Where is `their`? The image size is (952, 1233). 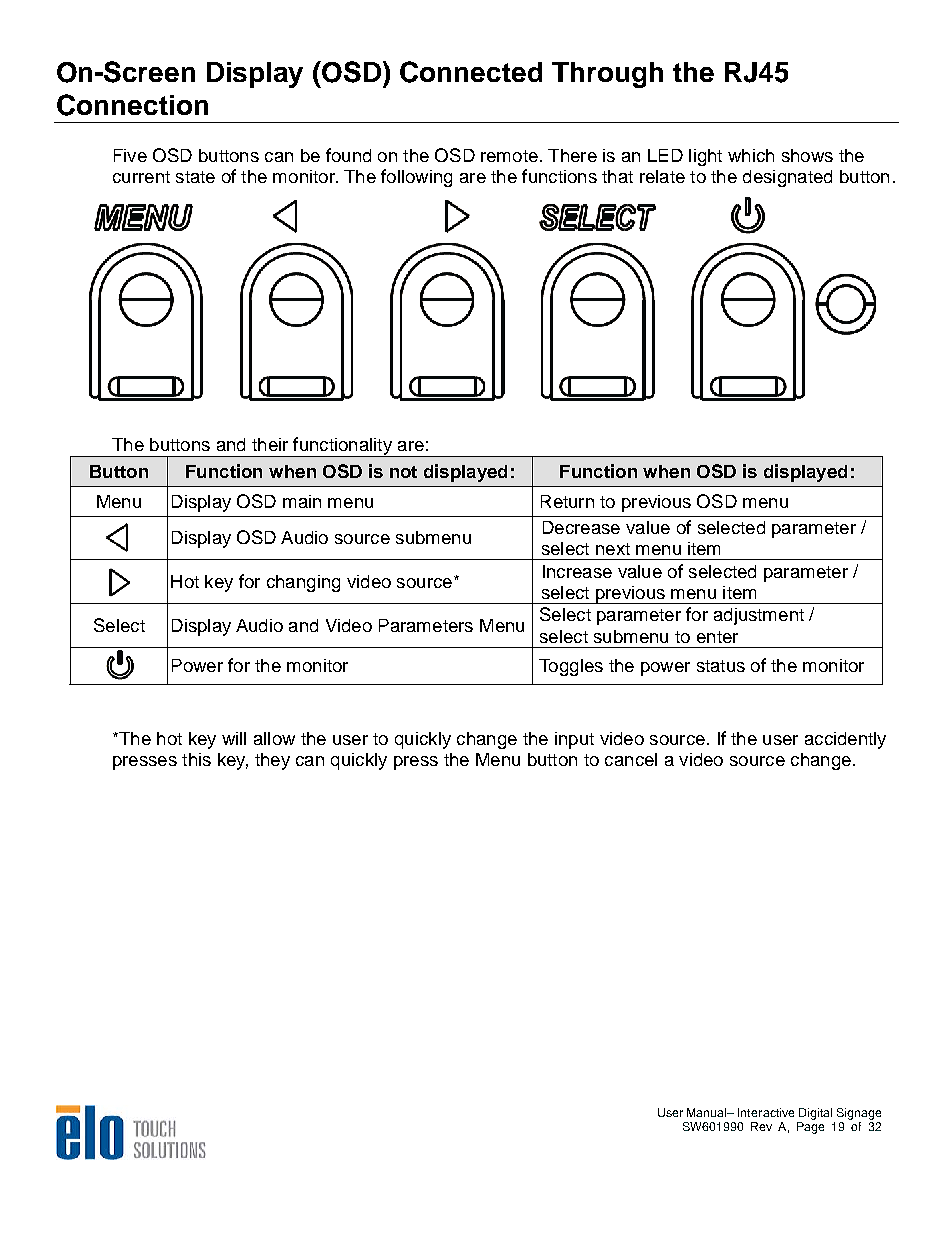
their is located at coordinates (270, 444).
